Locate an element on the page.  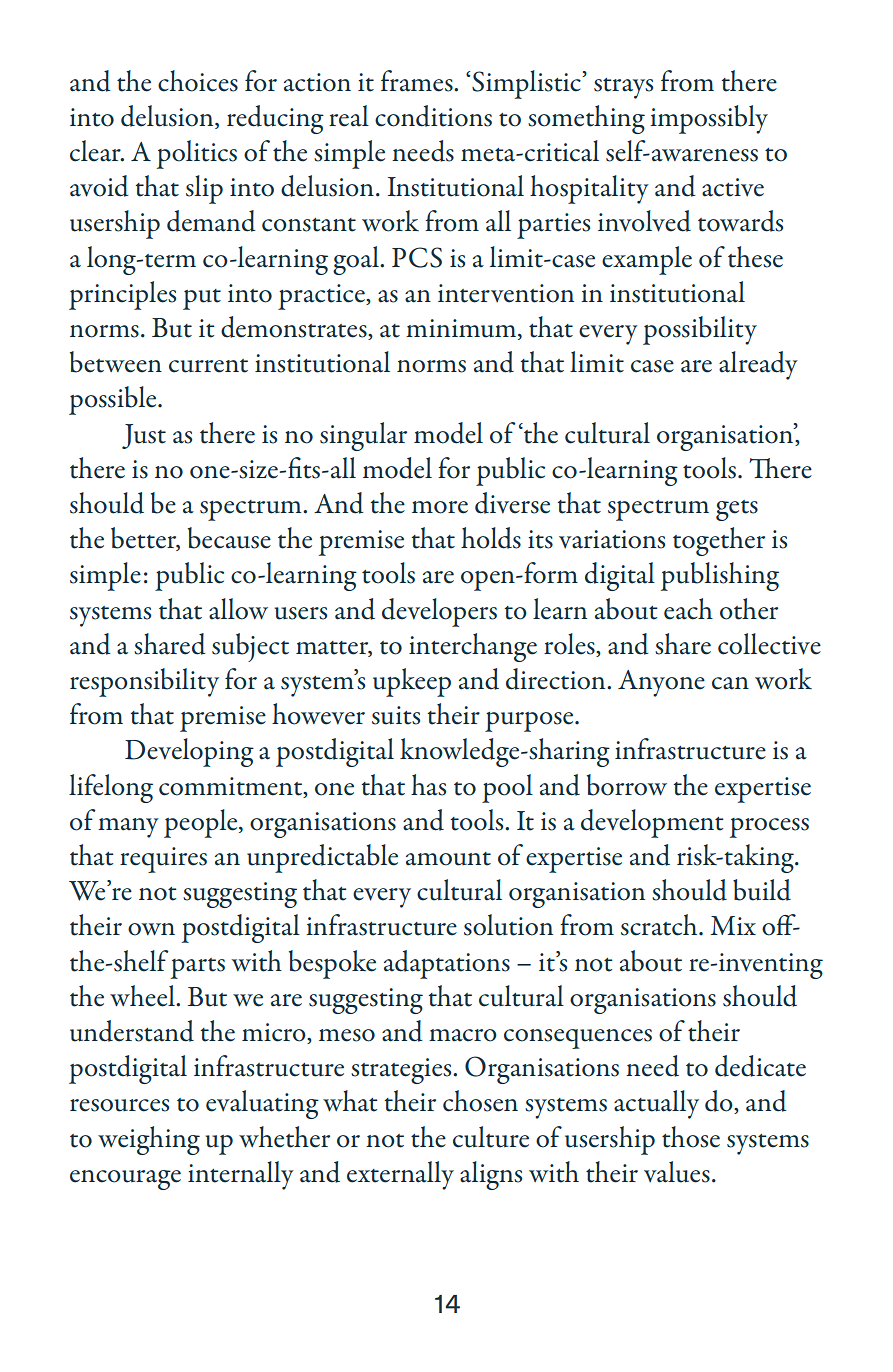
impossibly is located at coordinates (709, 119).
